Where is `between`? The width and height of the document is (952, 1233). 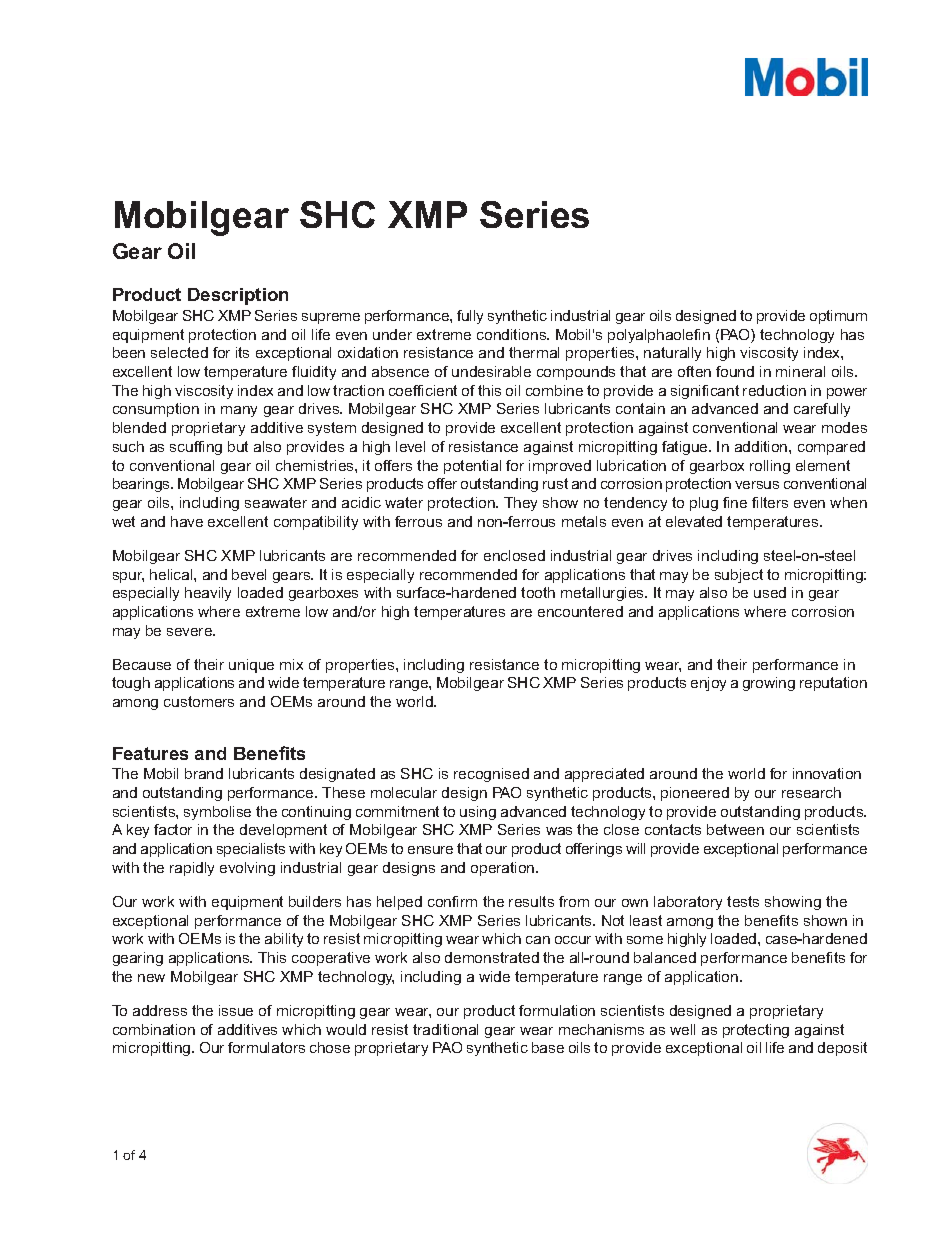 between is located at coordinates (735, 829).
